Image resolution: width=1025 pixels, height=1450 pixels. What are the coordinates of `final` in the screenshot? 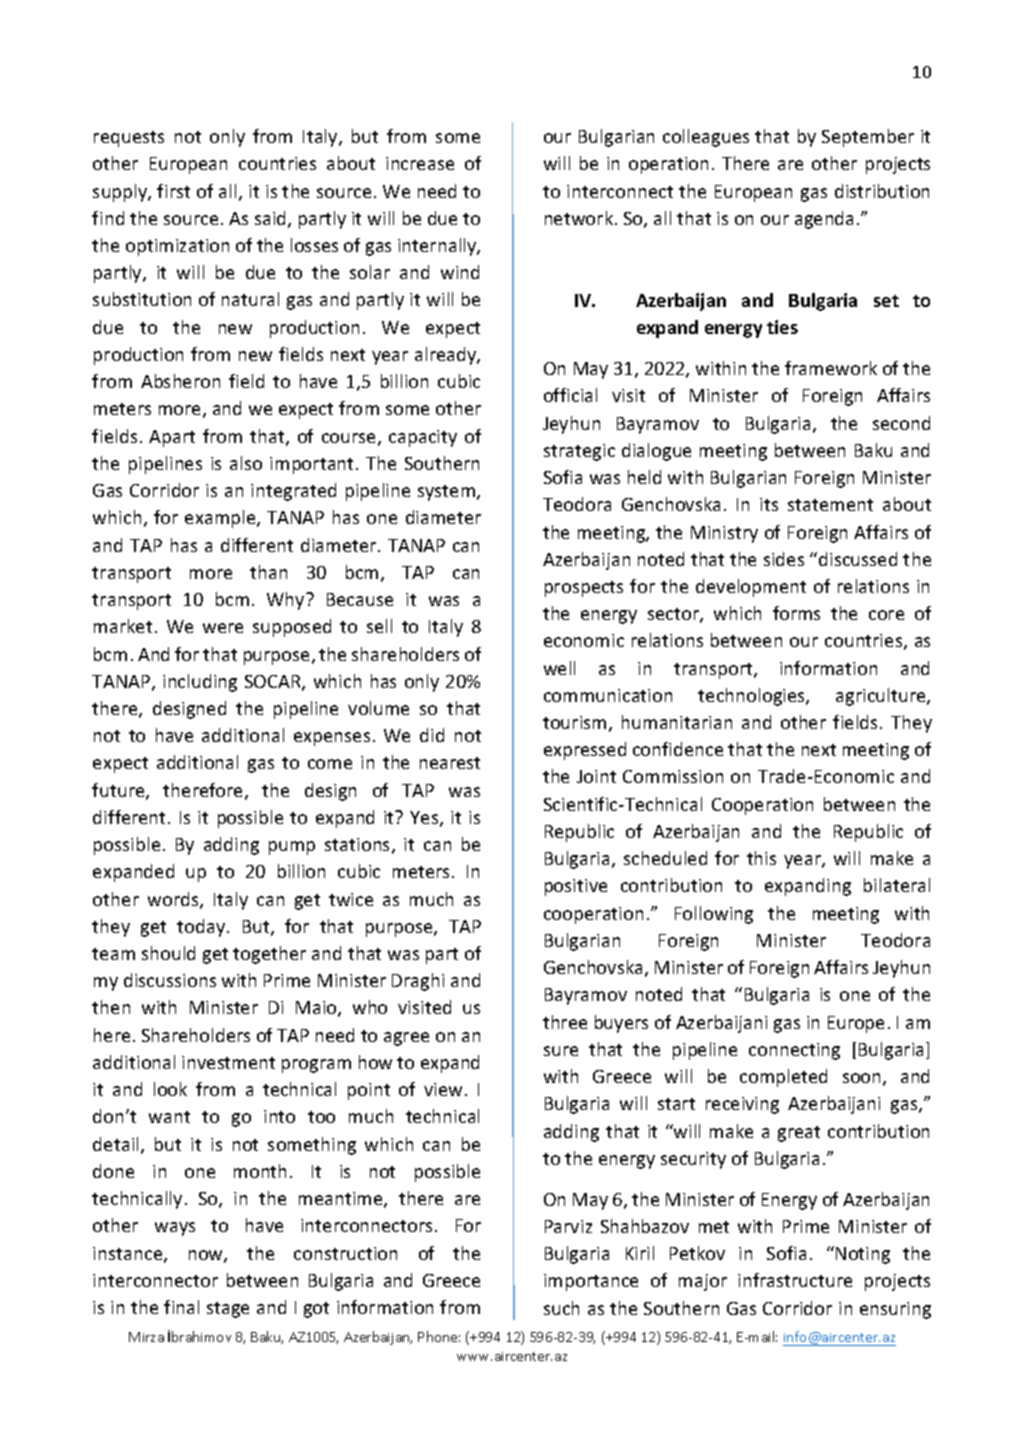 It's located at (181, 1307).
